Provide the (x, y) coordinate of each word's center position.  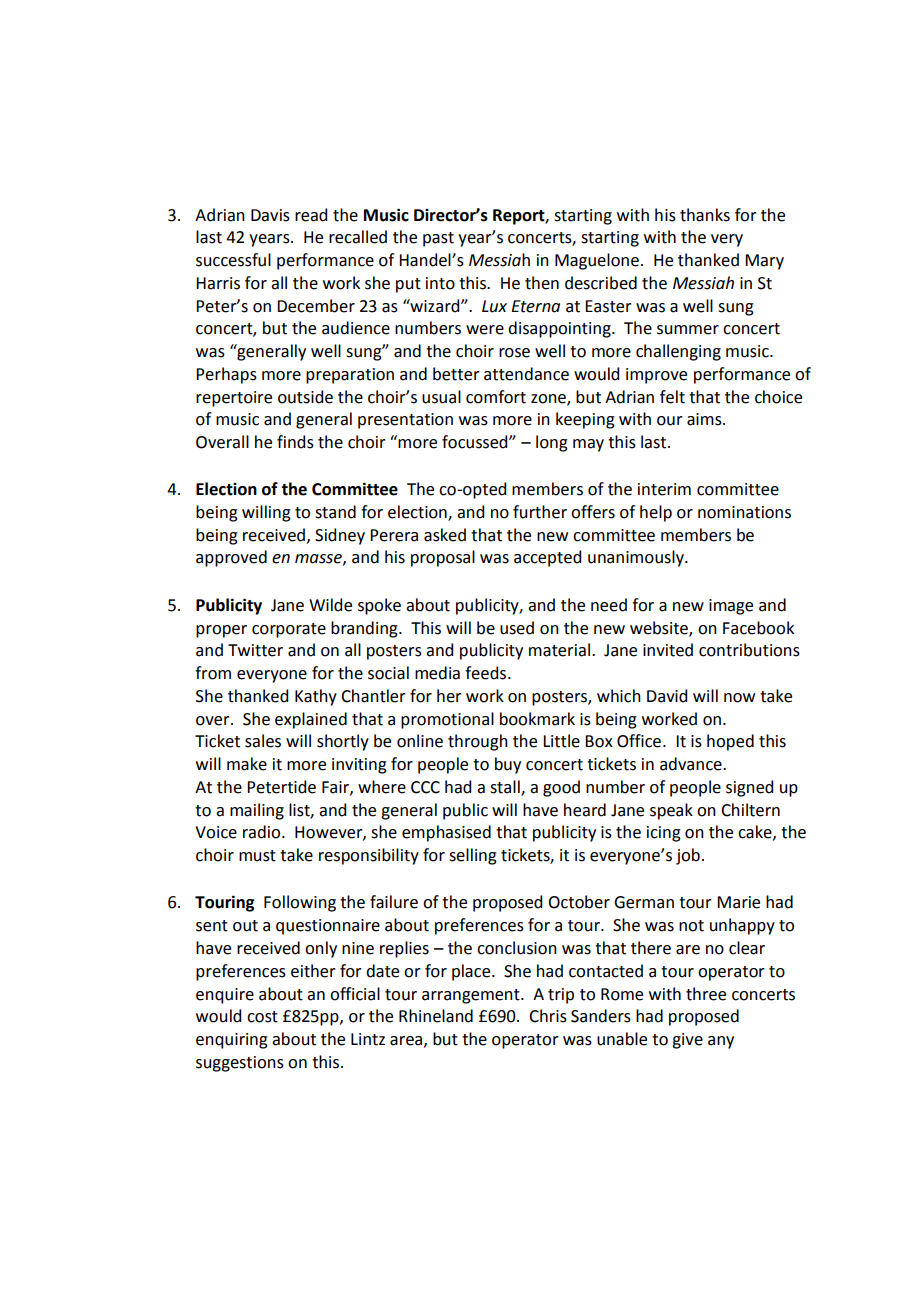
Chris (548, 1016)
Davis (270, 215)
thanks (705, 215)
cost (262, 1017)
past (438, 239)
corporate (289, 630)
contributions (749, 650)
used (517, 628)
